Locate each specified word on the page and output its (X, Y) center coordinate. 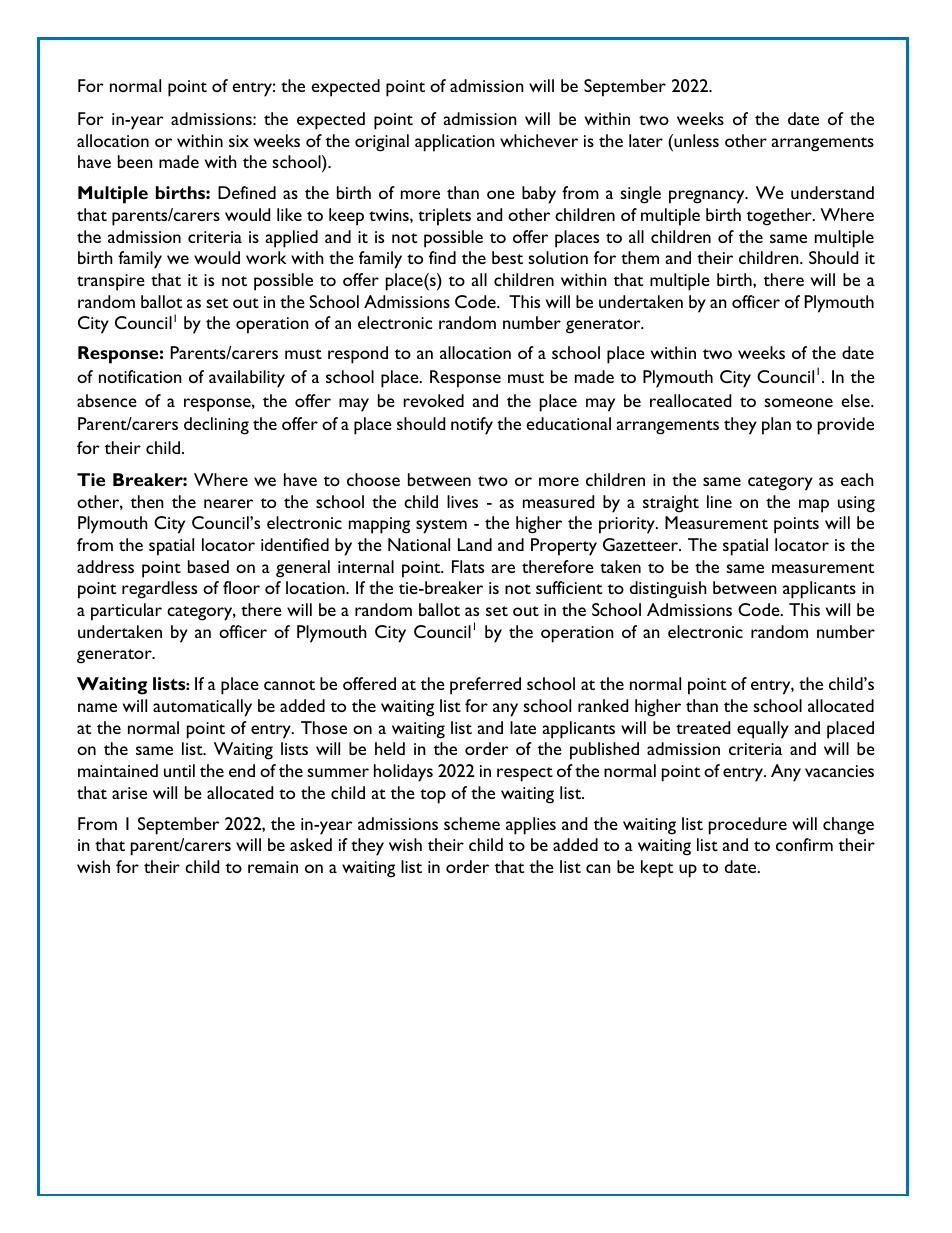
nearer (228, 503)
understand (832, 192)
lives (462, 501)
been (135, 161)
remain (273, 867)
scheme (472, 823)
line (719, 501)
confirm (804, 844)
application (455, 143)
